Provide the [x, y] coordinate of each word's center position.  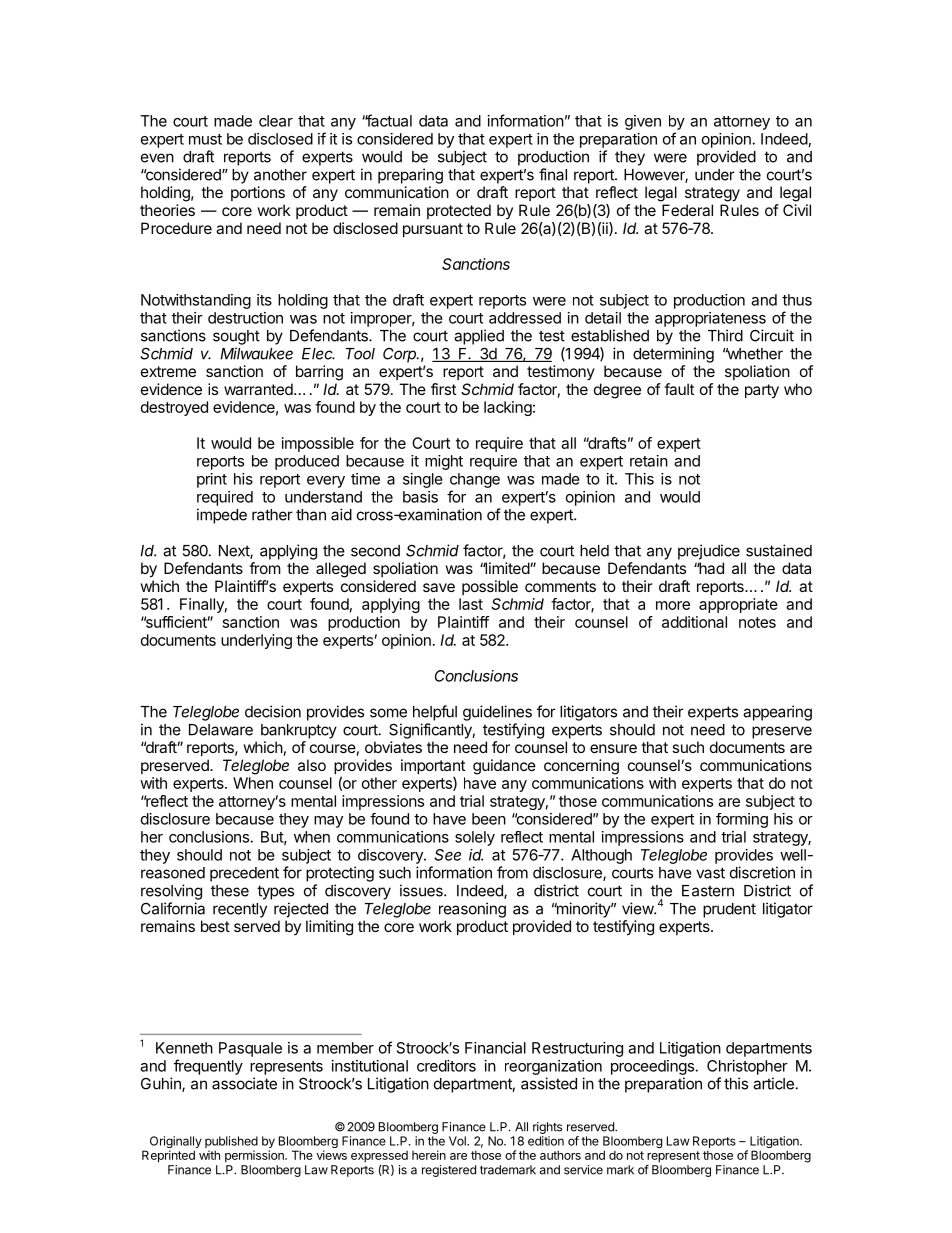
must [205, 139]
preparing [410, 176]
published [231, 1143]
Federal [687, 210]
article [773, 1083]
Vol [458, 1141]
